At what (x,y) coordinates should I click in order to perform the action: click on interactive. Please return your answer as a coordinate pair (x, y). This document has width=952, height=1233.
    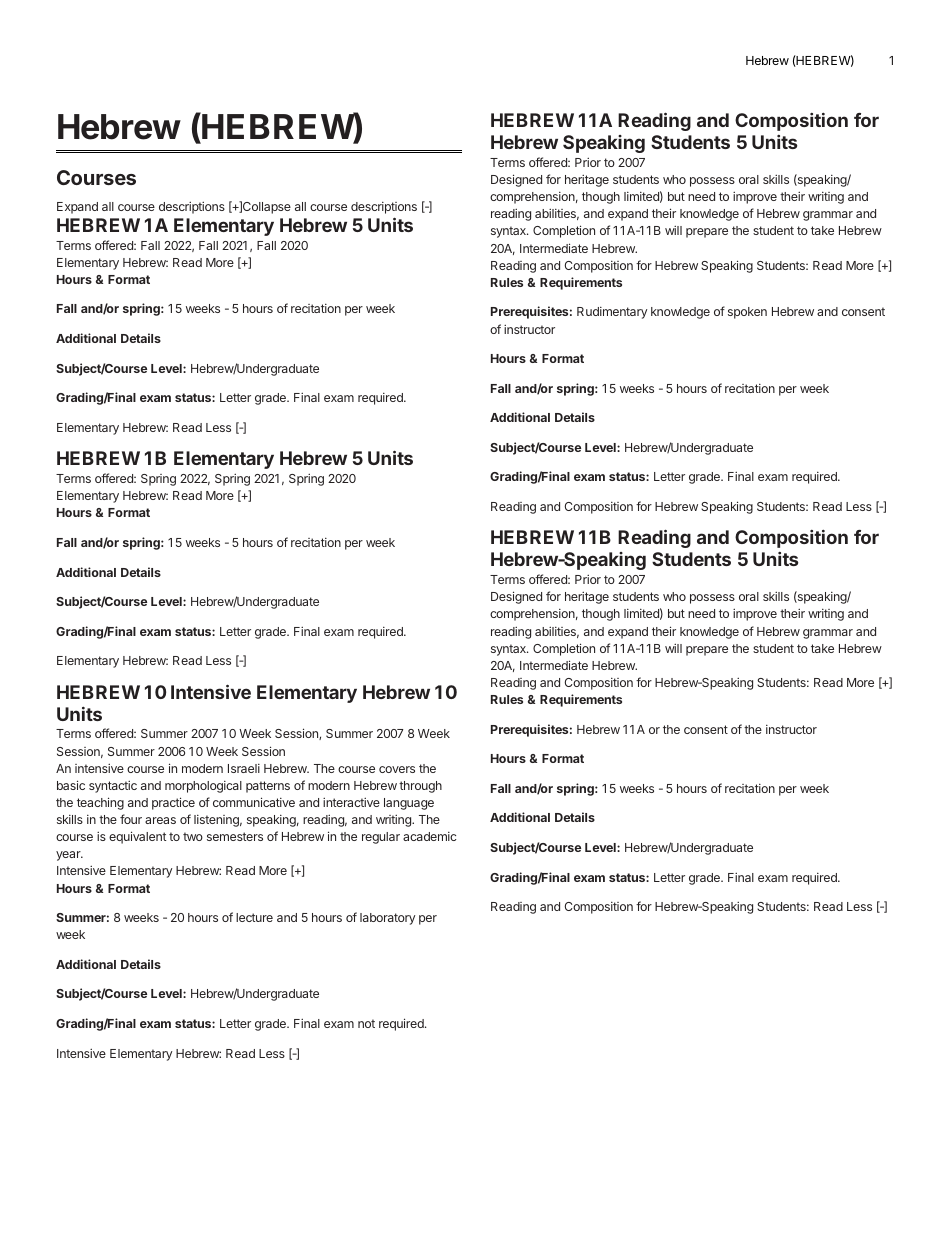
    Looking at the image, I should click on (351, 802).
